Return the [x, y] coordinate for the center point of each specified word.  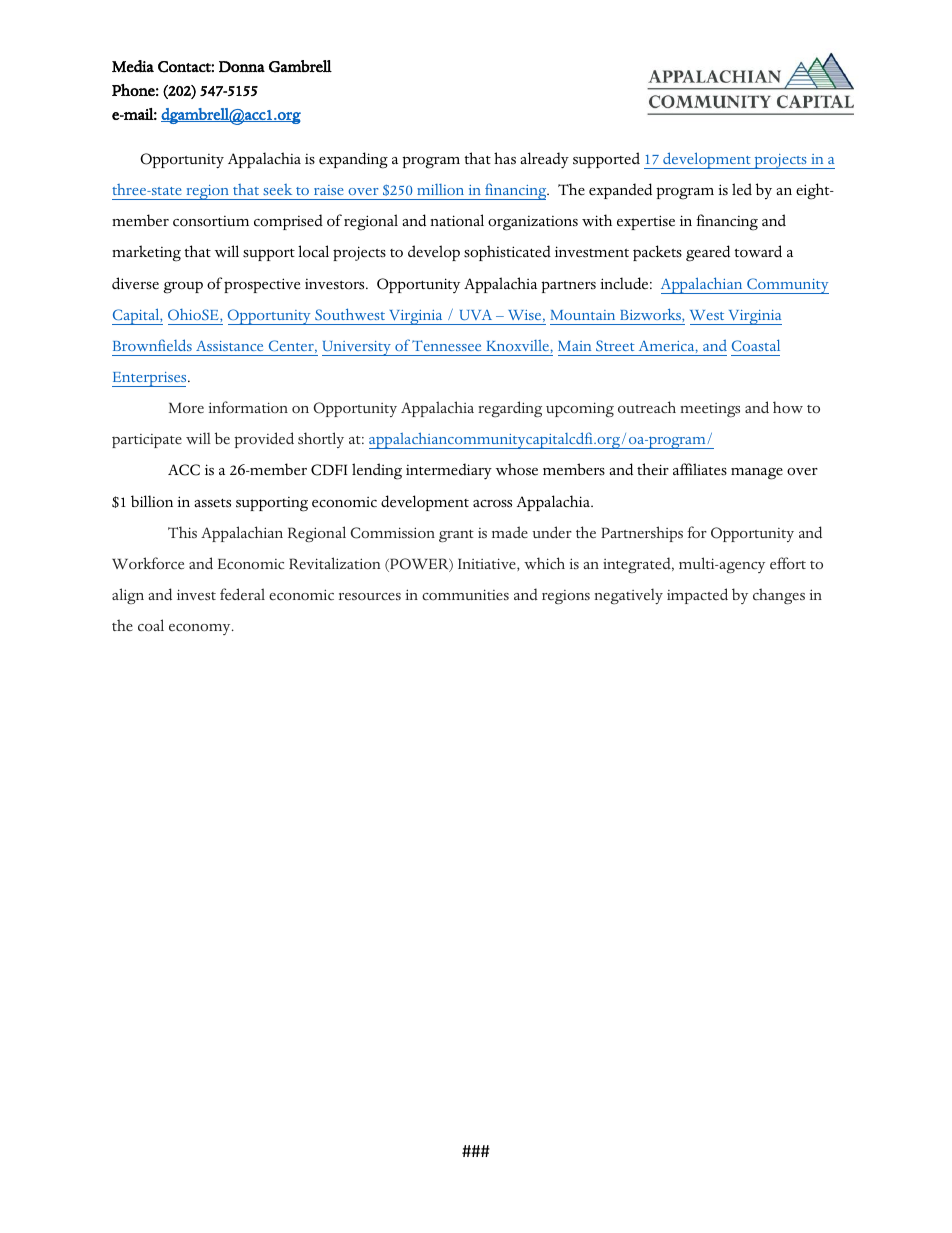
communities [465, 594]
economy [201, 629]
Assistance [229, 346]
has [505, 158]
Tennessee [446, 345]
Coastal [756, 345]
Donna [242, 66]
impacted [697, 596]
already [544, 160]
